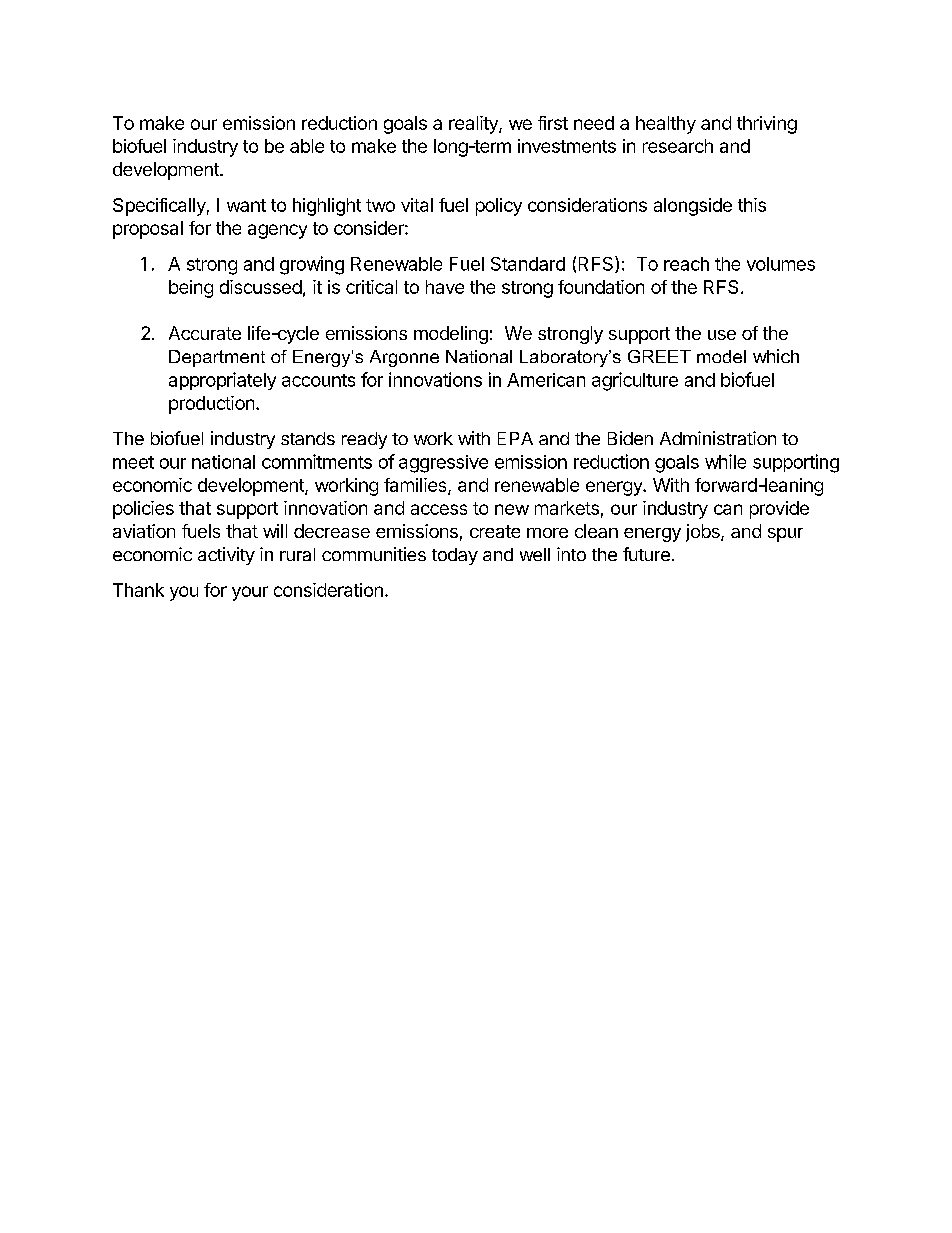 The height and width of the document is (1233, 952). What do you see at coordinates (404, 358) in the document?
I see `Argonne` at bounding box center [404, 358].
